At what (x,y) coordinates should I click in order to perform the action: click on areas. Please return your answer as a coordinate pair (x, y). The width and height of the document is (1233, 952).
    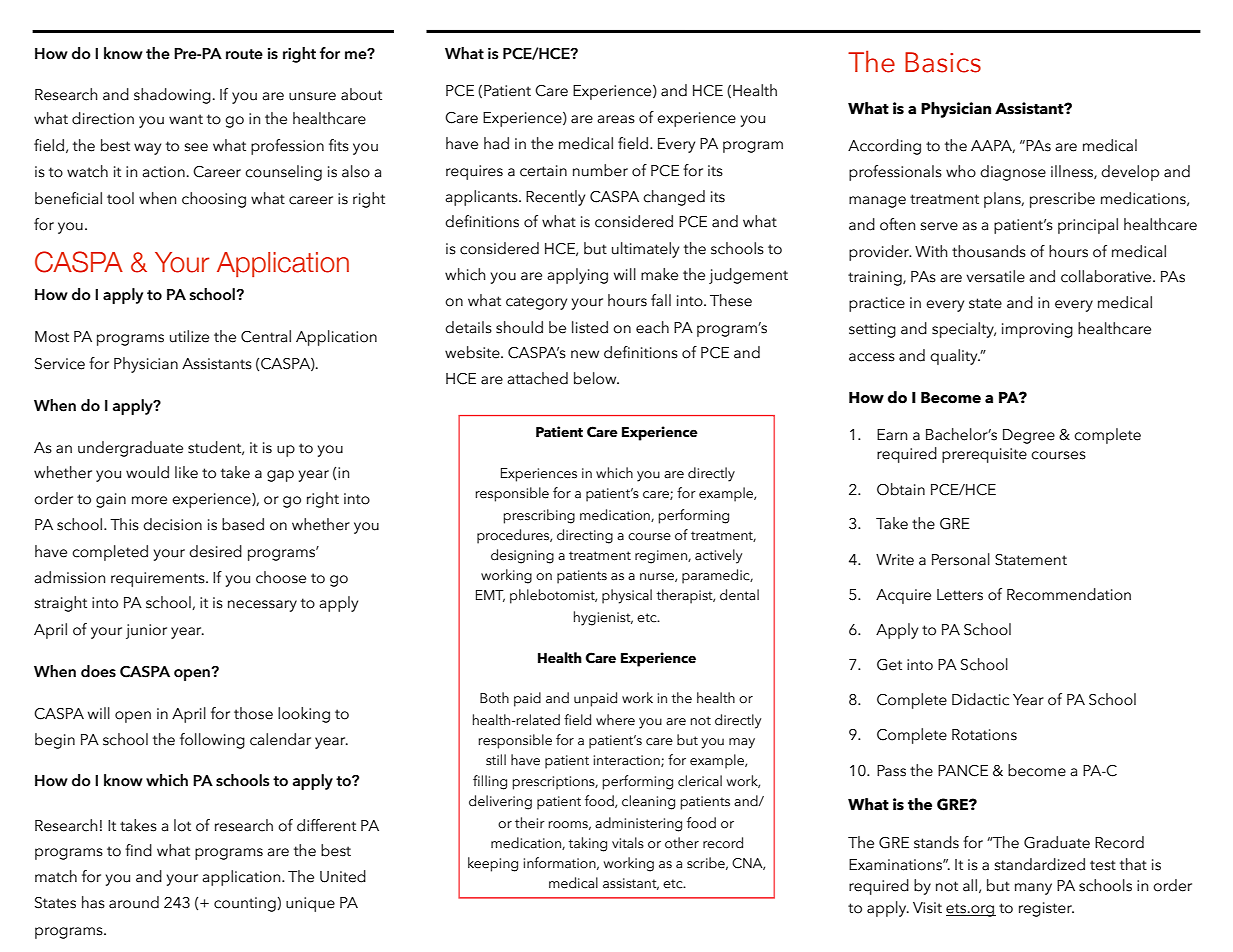
    Looking at the image, I should click on (616, 119).
